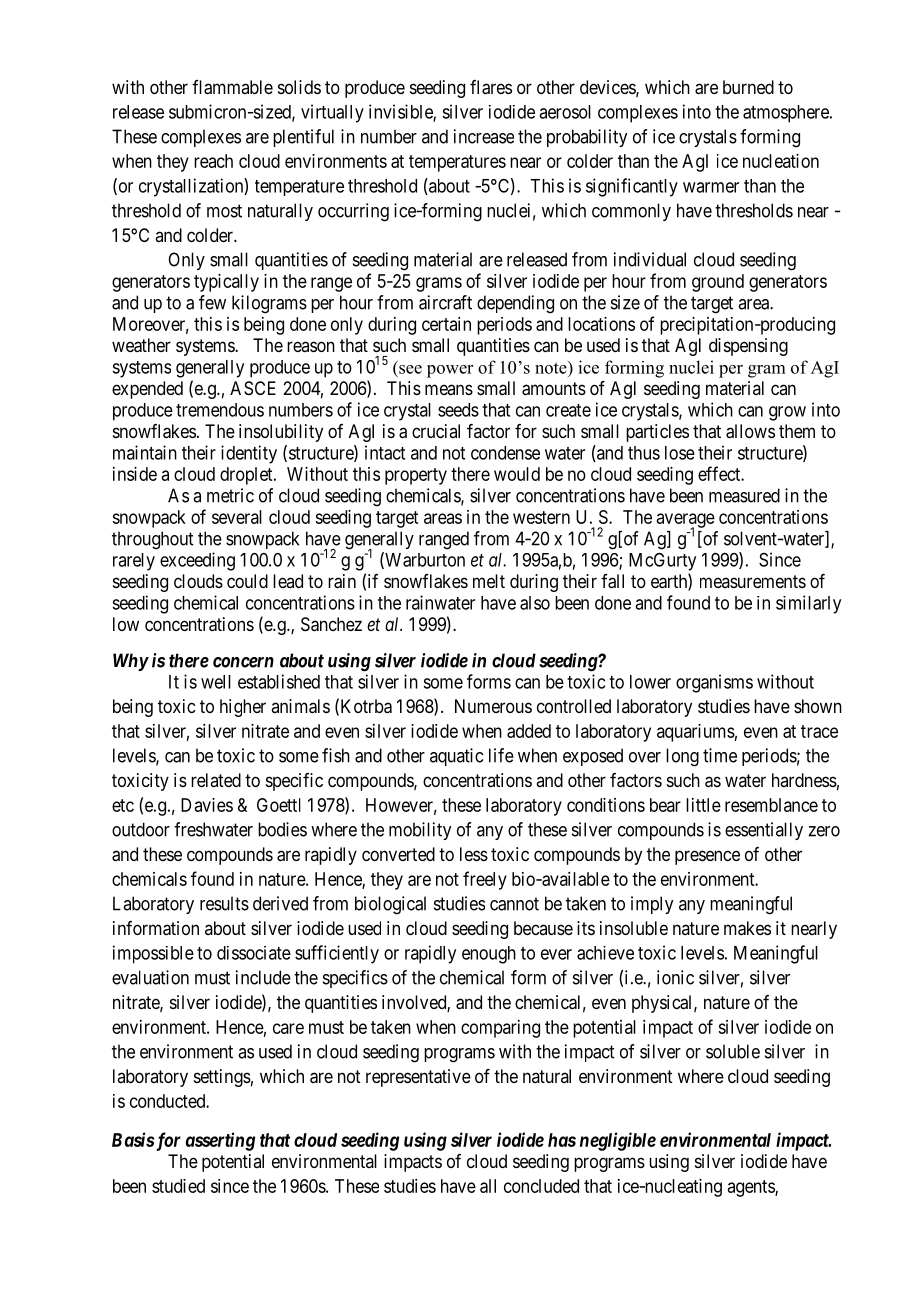  I want to click on flammable, so click(232, 87).
